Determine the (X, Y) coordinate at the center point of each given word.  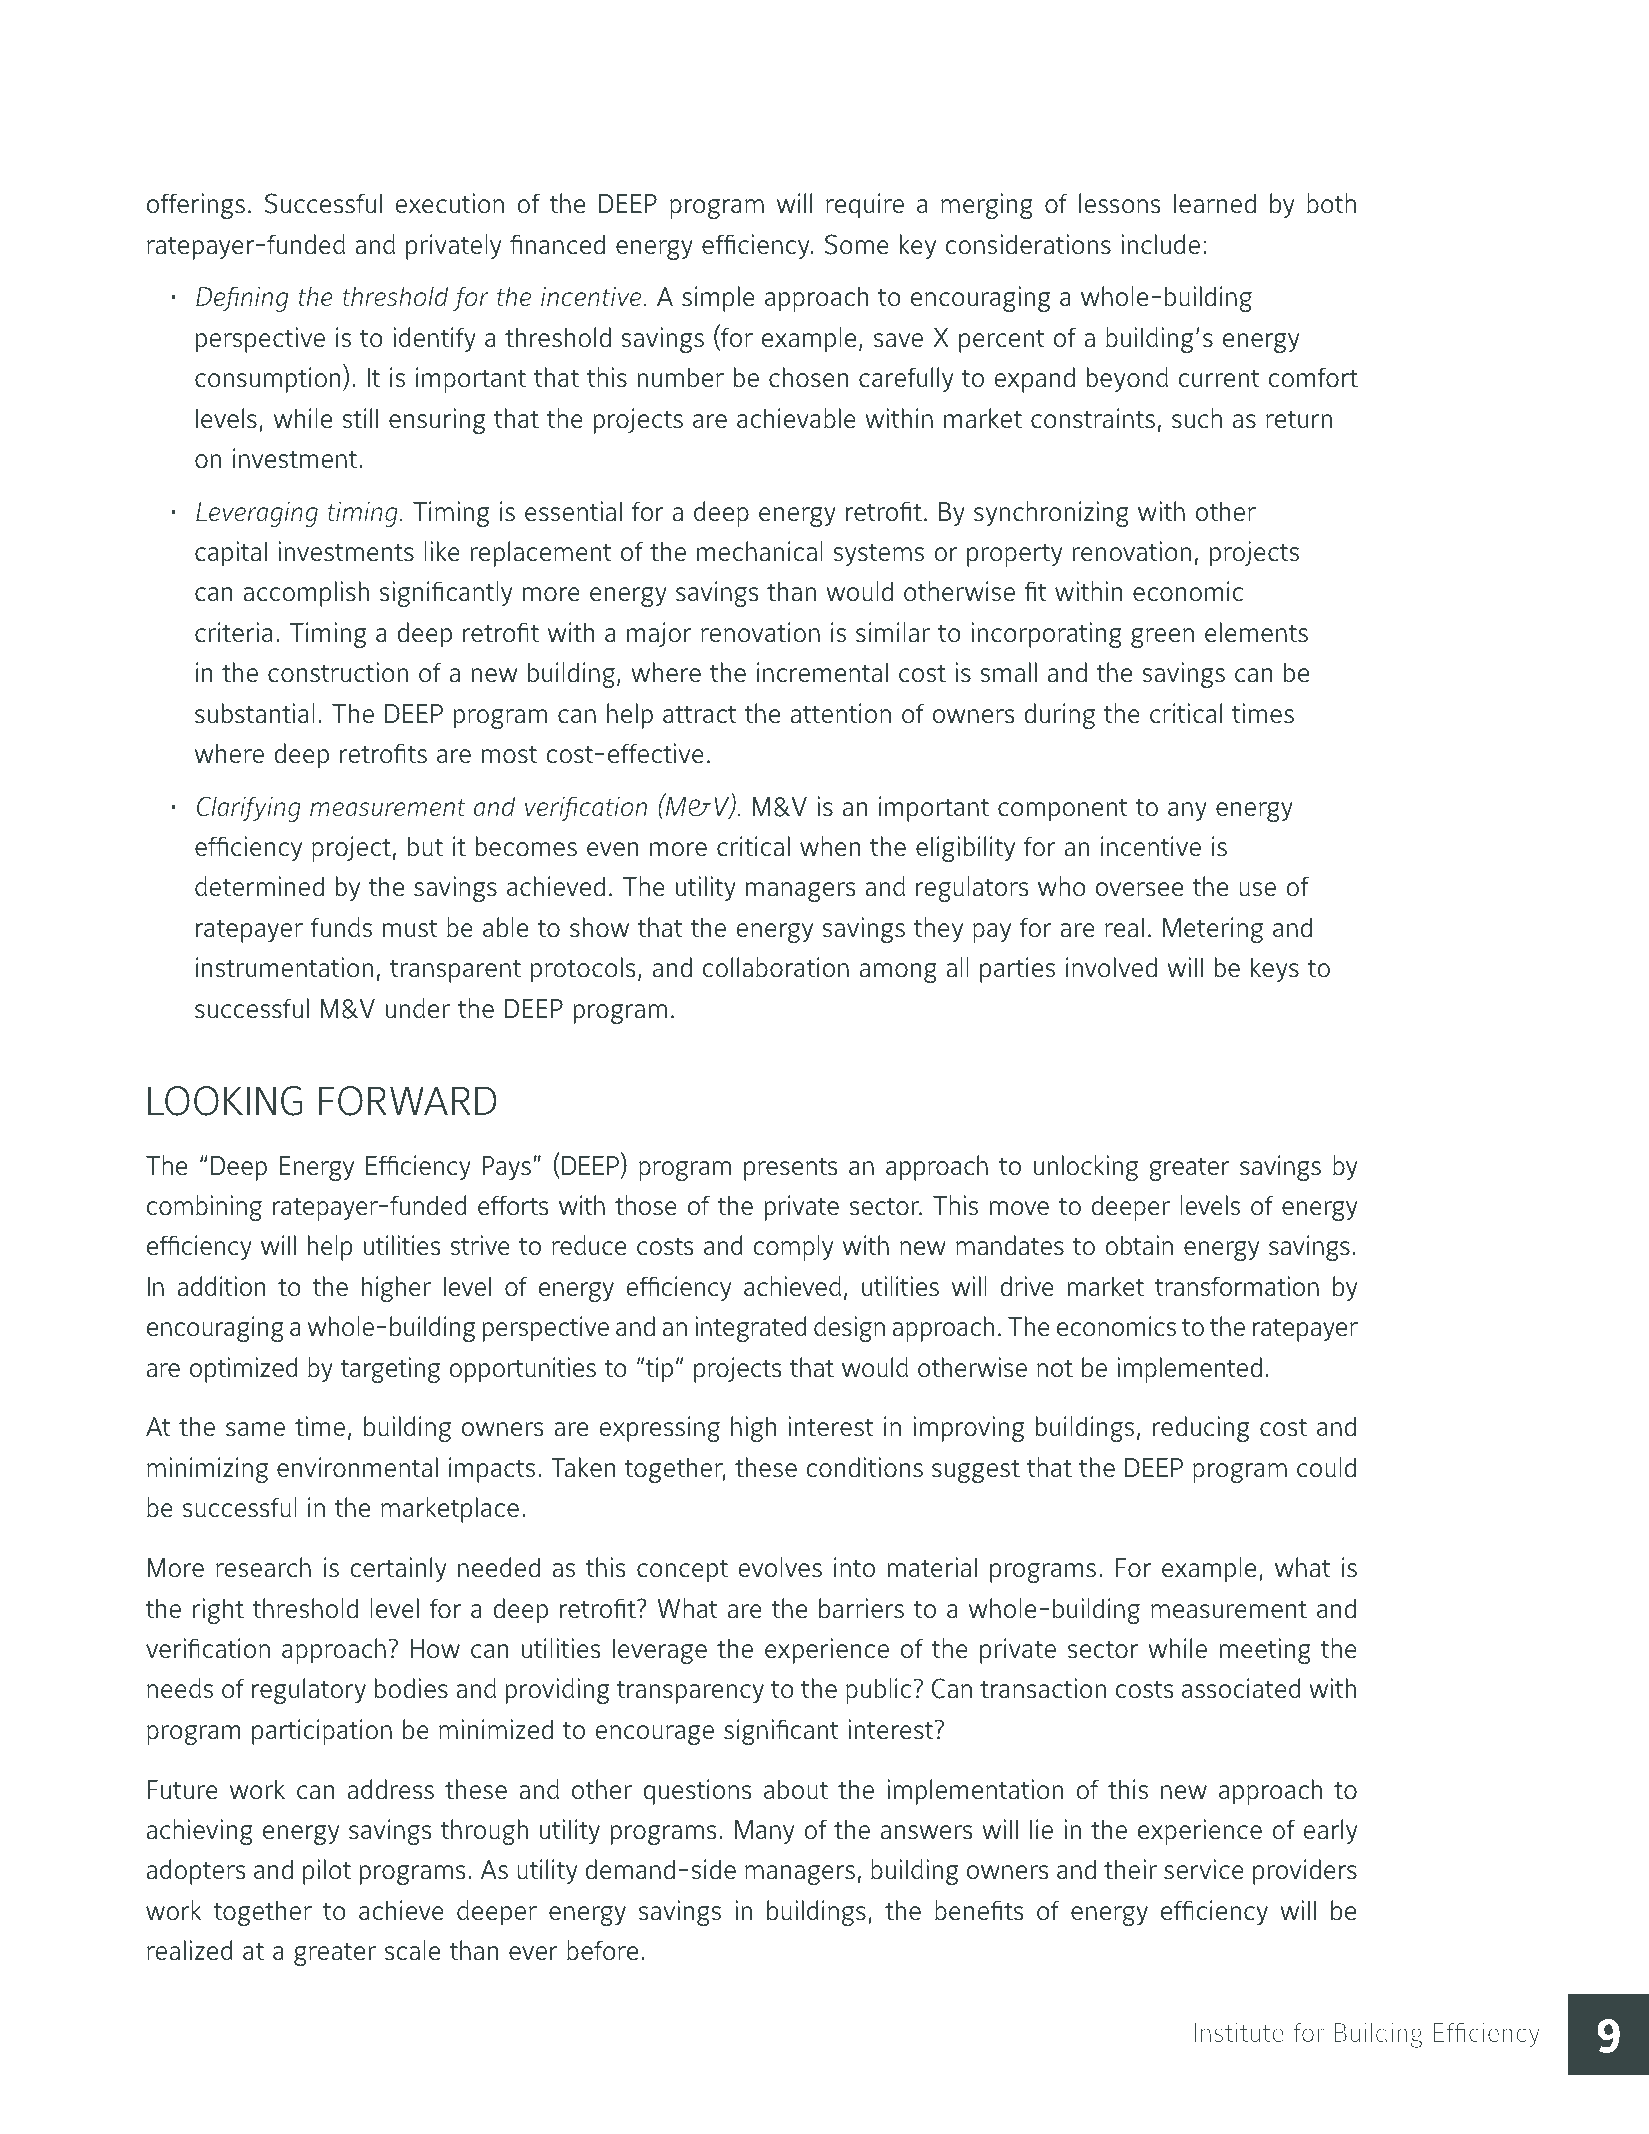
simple (718, 299)
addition (221, 1286)
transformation (1237, 1286)
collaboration (776, 967)
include (1160, 244)
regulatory (309, 1691)
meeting (1265, 1651)
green (1162, 638)
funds (341, 927)
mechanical (760, 551)
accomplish (306, 594)
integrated (750, 1329)
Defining (242, 299)
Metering (1213, 930)
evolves (780, 1567)
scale (412, 1950)
